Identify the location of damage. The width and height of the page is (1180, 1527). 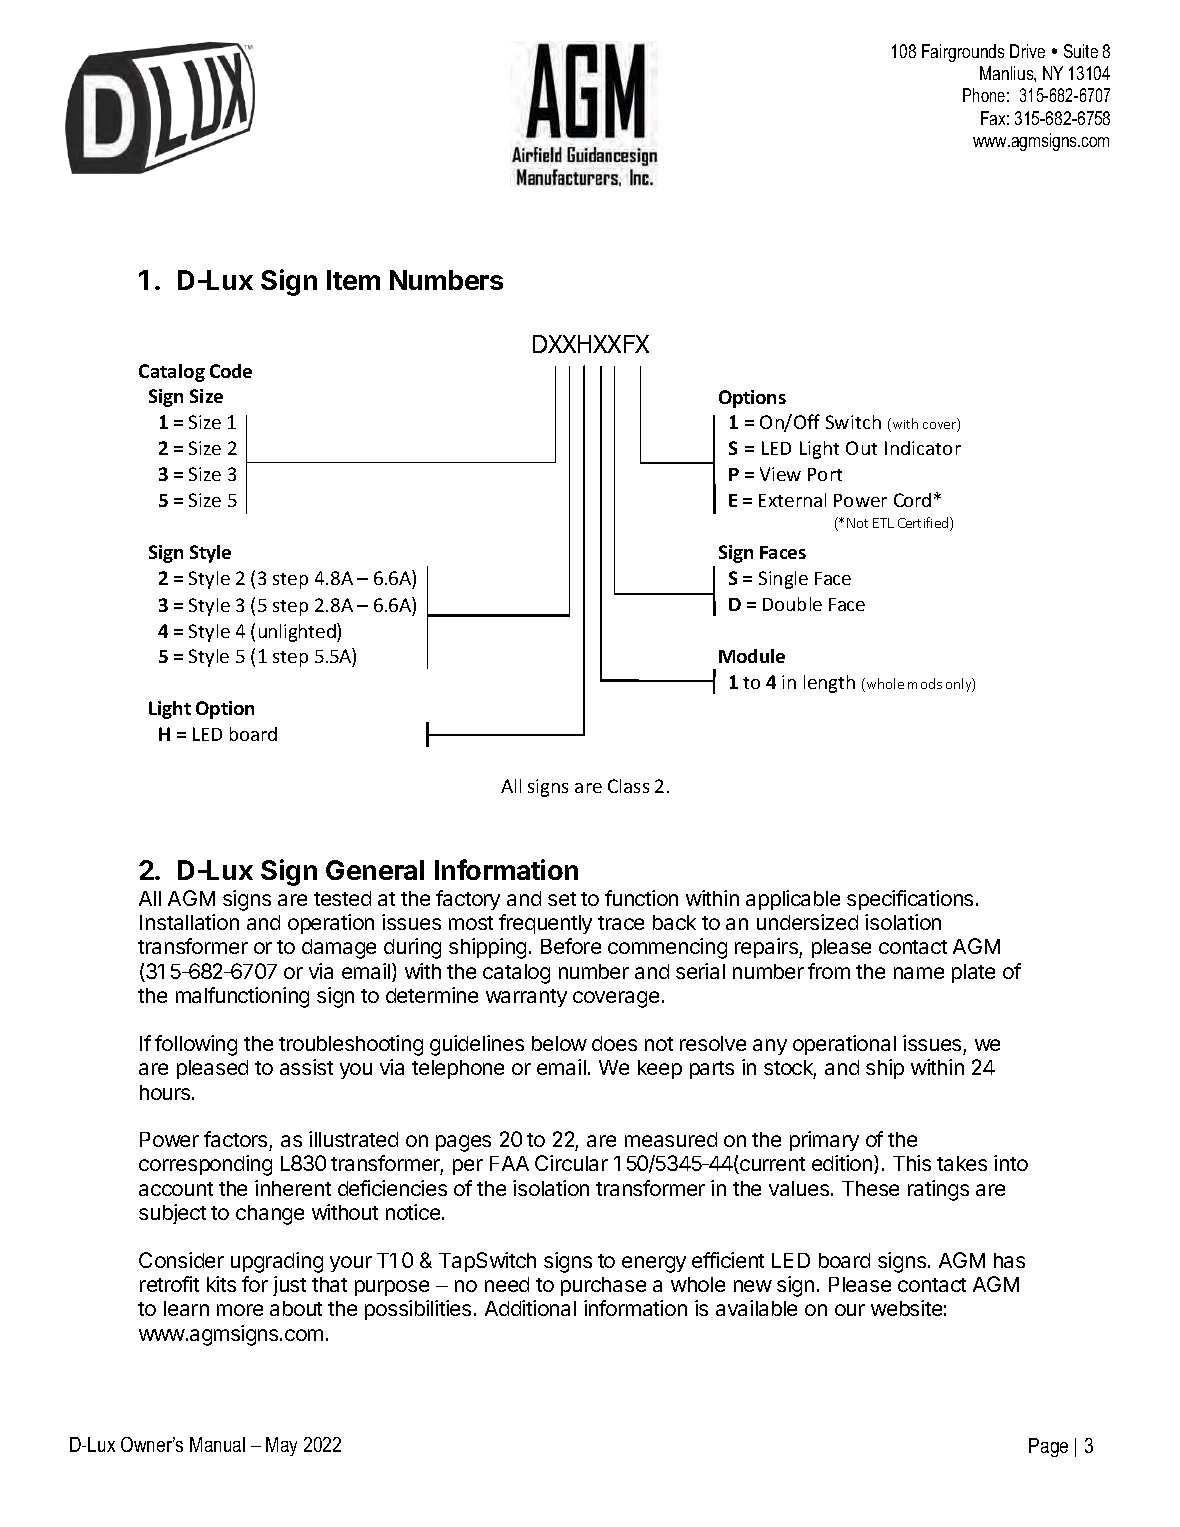
(339, 949).
